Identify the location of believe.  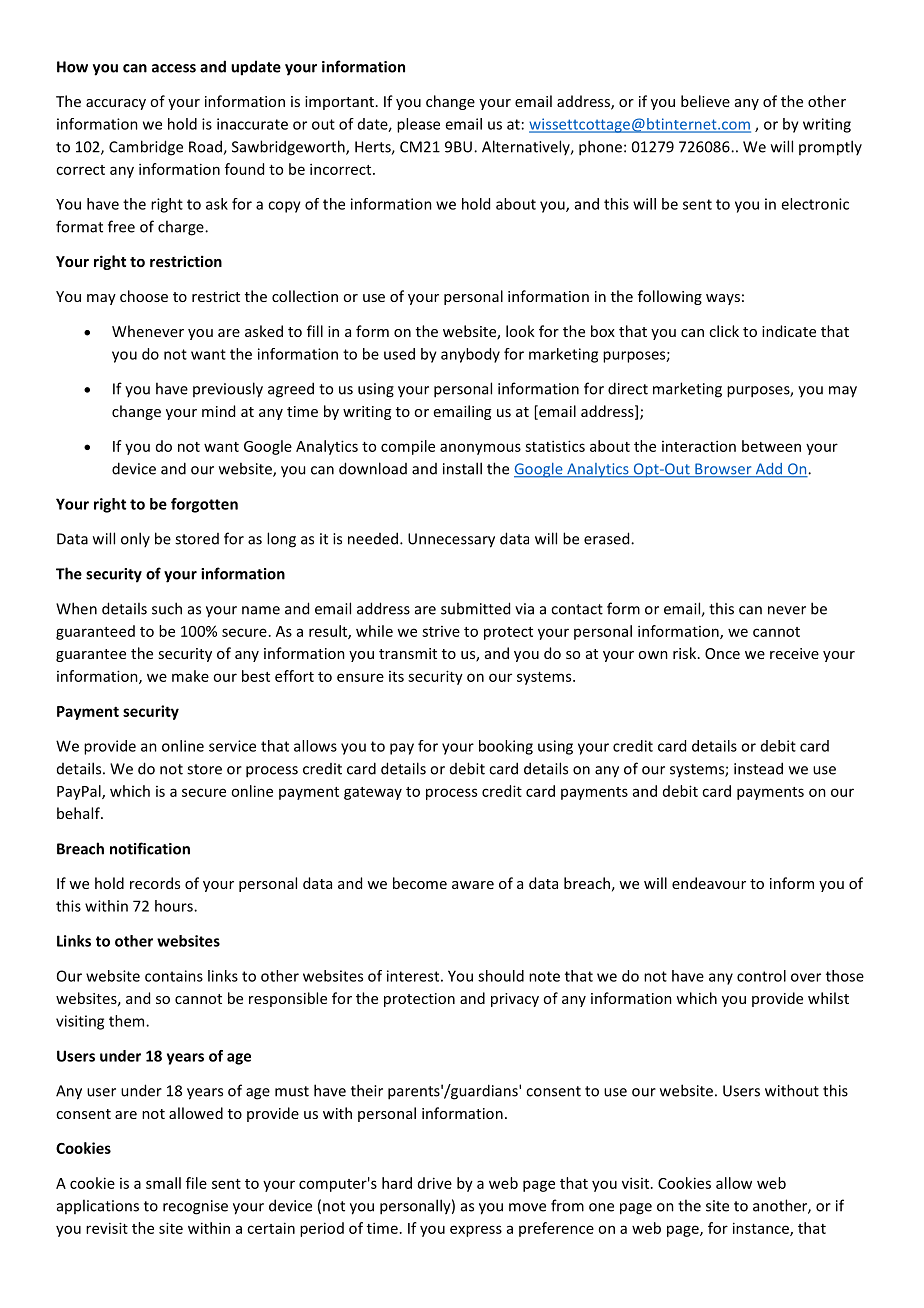
(705, 101).
